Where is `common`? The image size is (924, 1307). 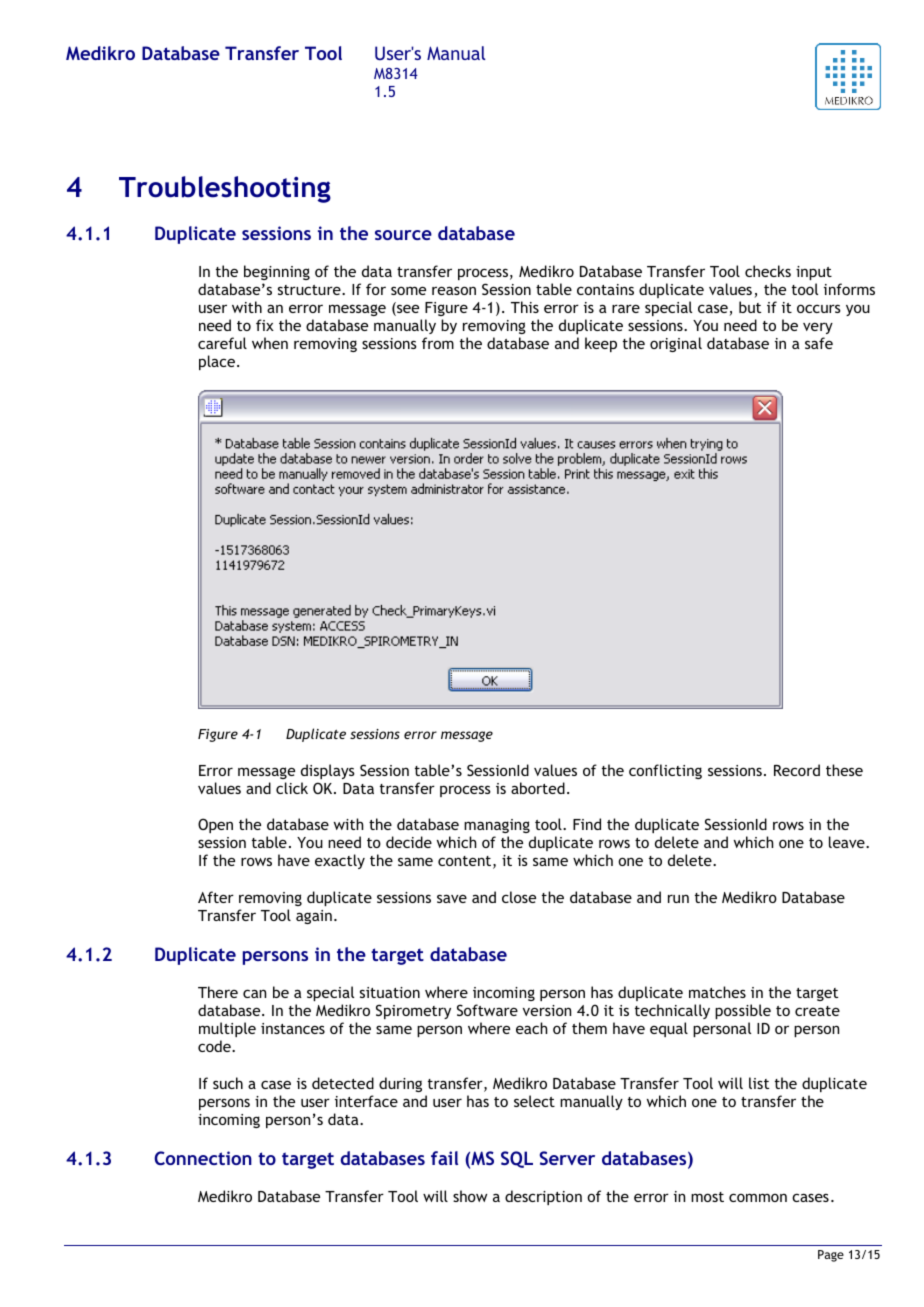
common is located at coordinates (758, 1197).
